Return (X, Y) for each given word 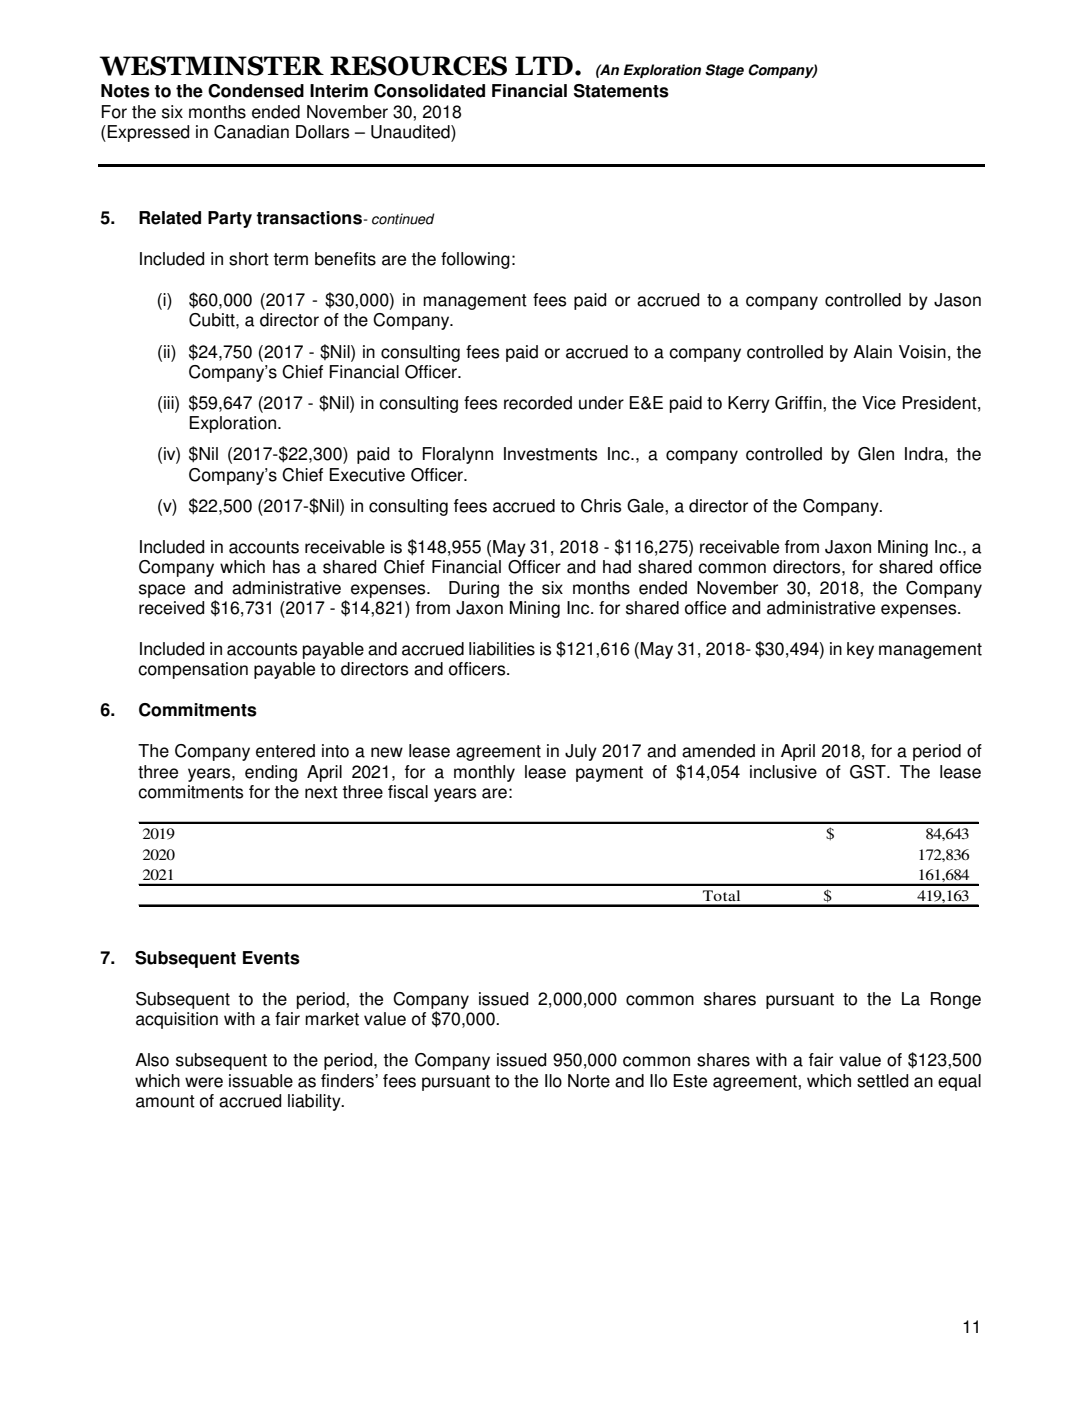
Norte (589, 1081)
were (204, 1082)
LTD (544, 65)
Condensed (256, 91)
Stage (724, 71)
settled (882, 1081)
